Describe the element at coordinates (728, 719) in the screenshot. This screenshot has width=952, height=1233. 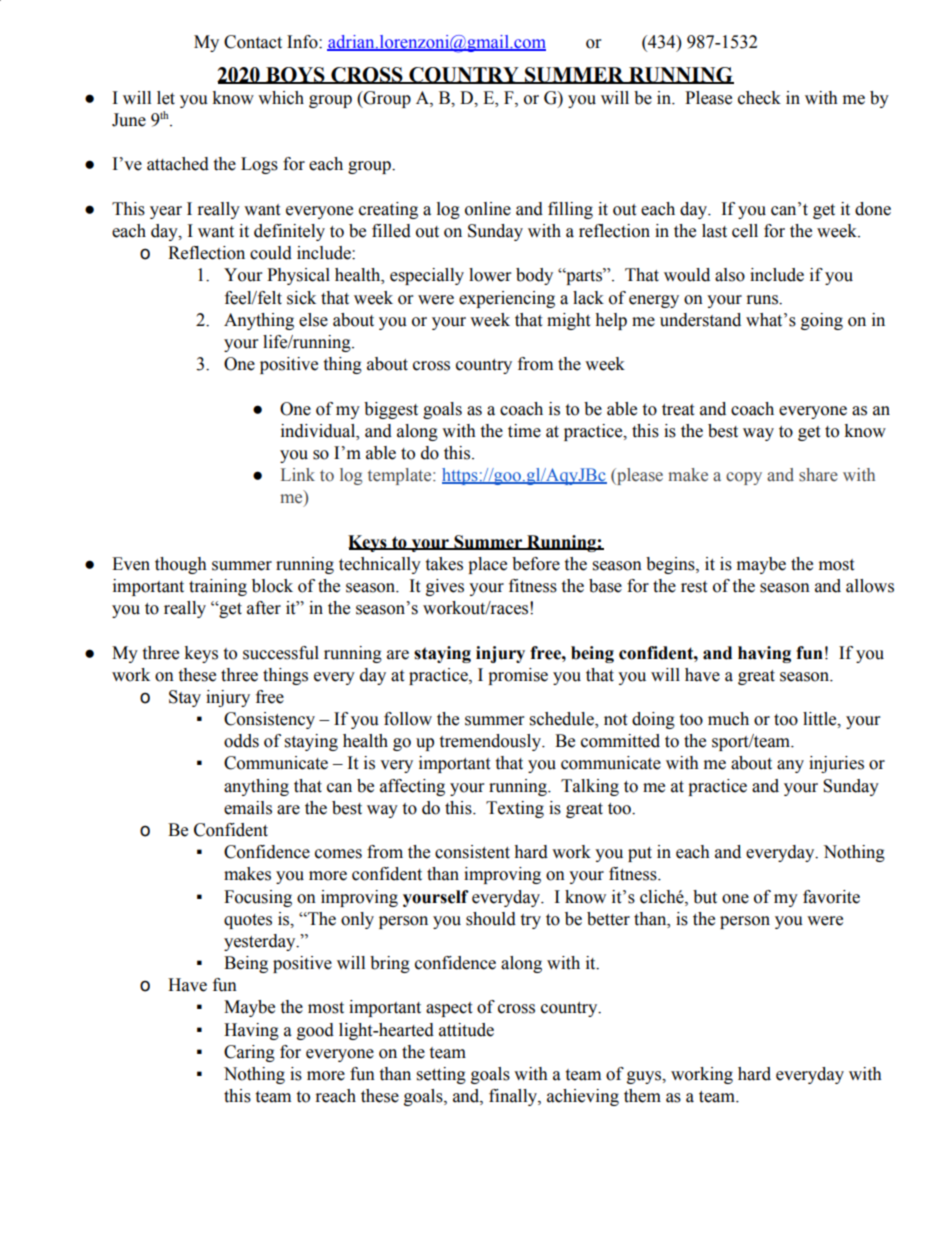
I see `much` at that location.
